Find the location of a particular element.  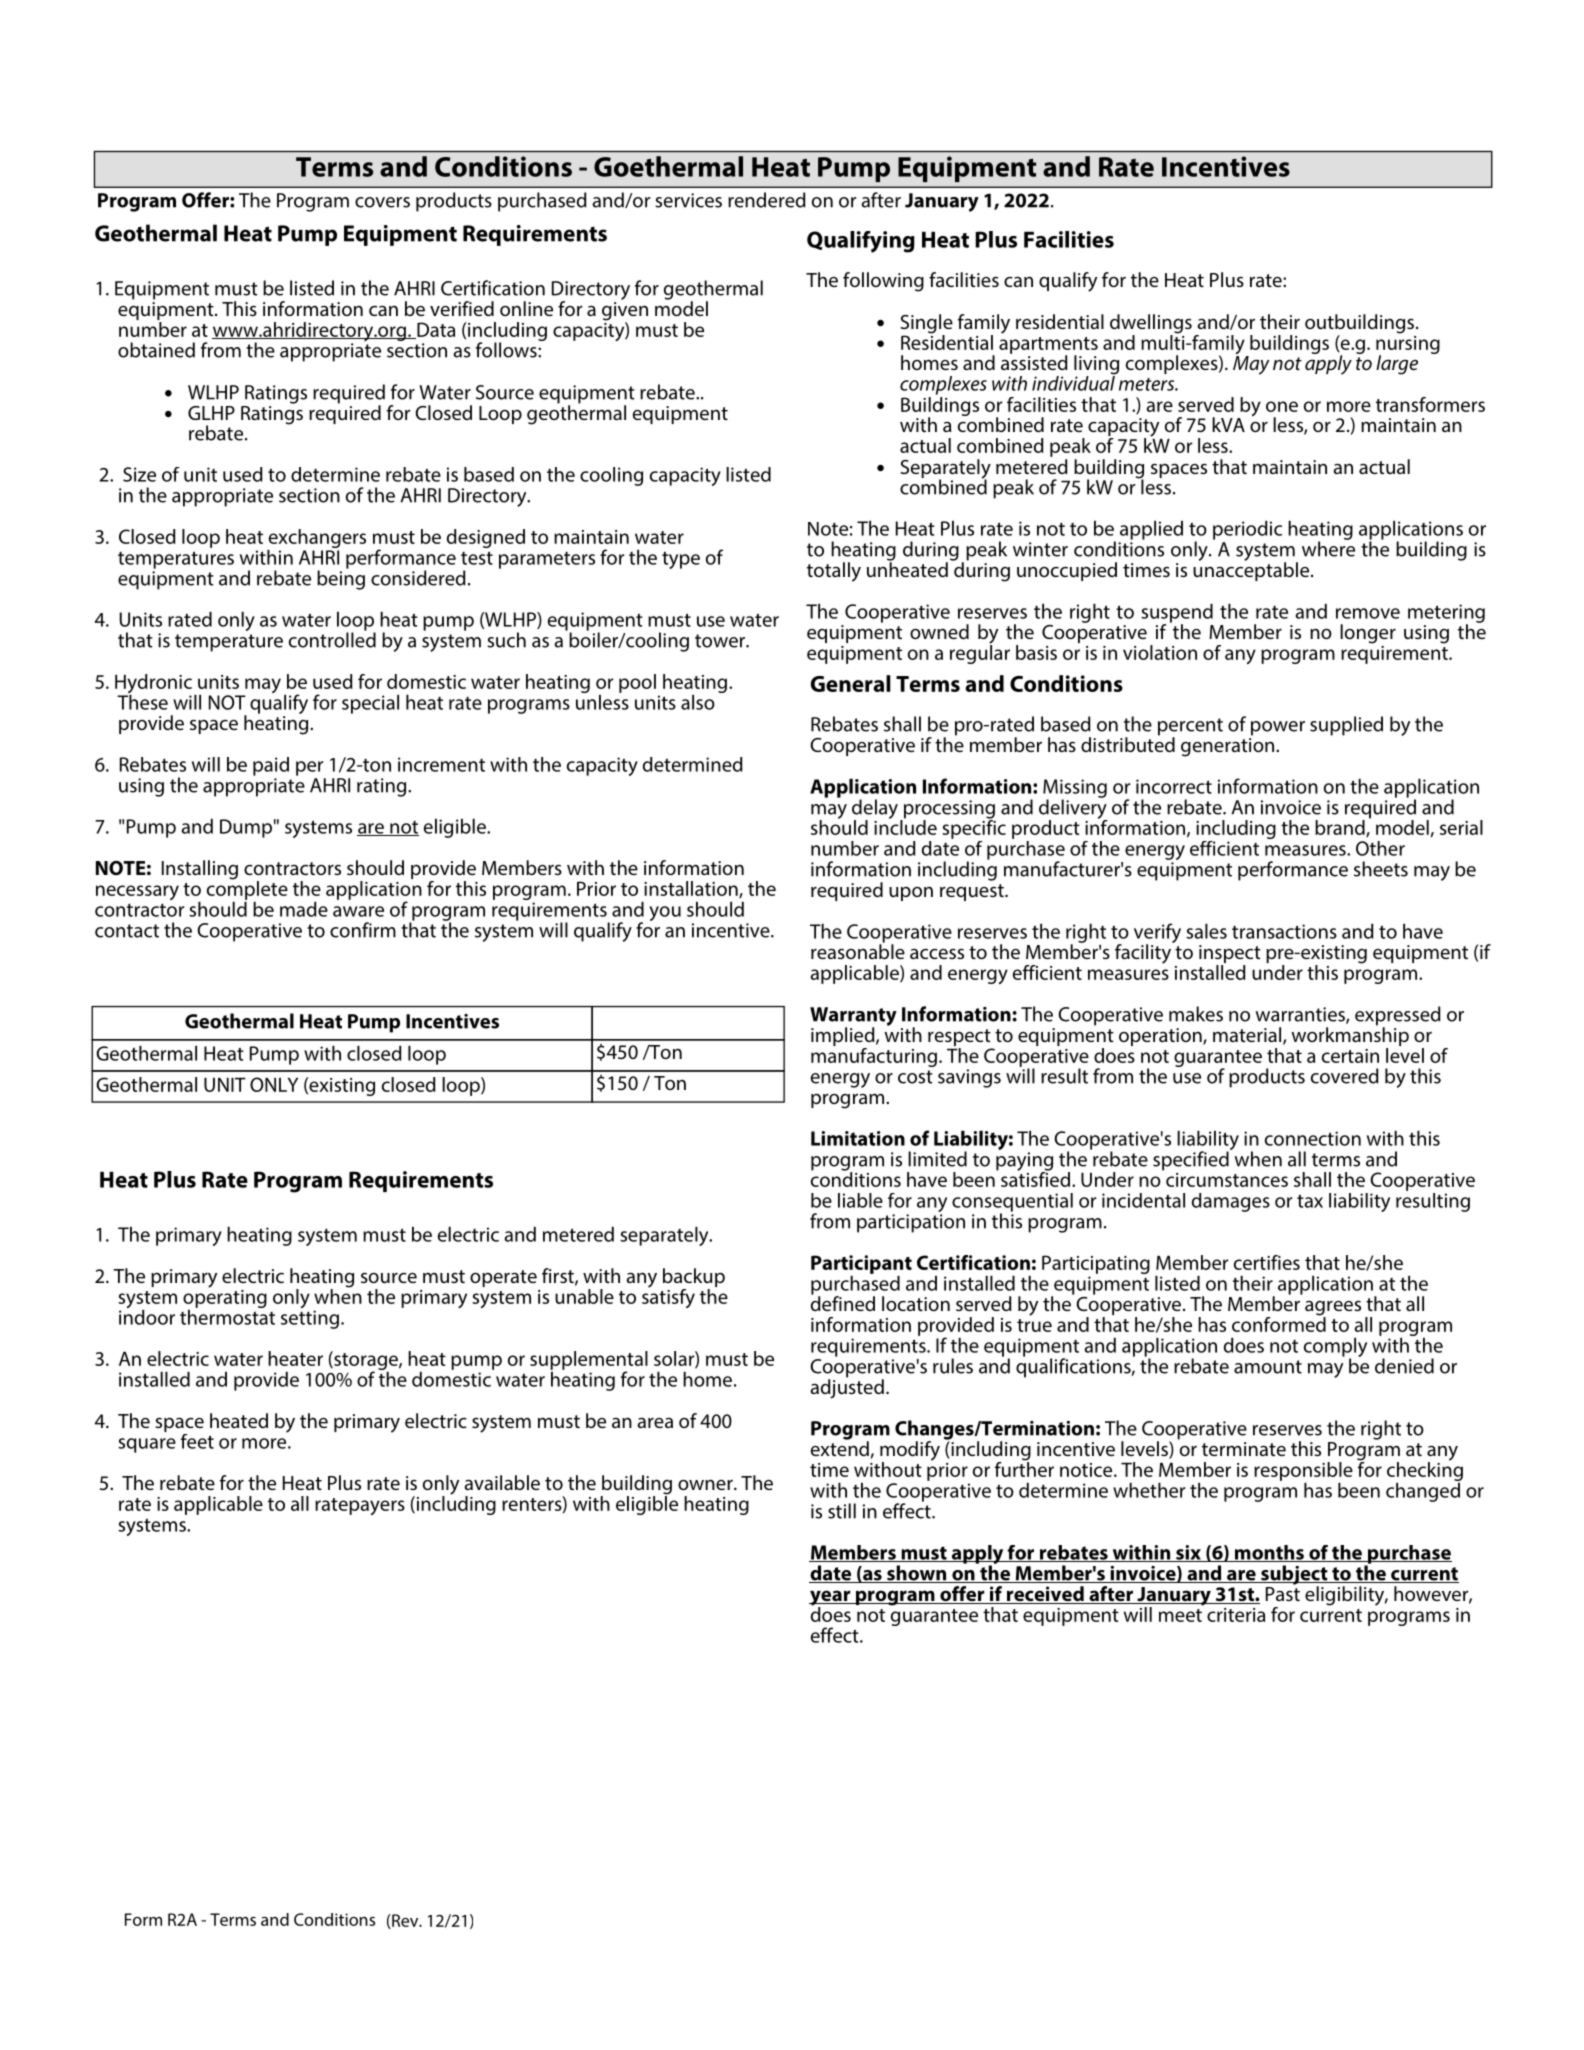

dwellings is located at coordinates (1151, 325).
